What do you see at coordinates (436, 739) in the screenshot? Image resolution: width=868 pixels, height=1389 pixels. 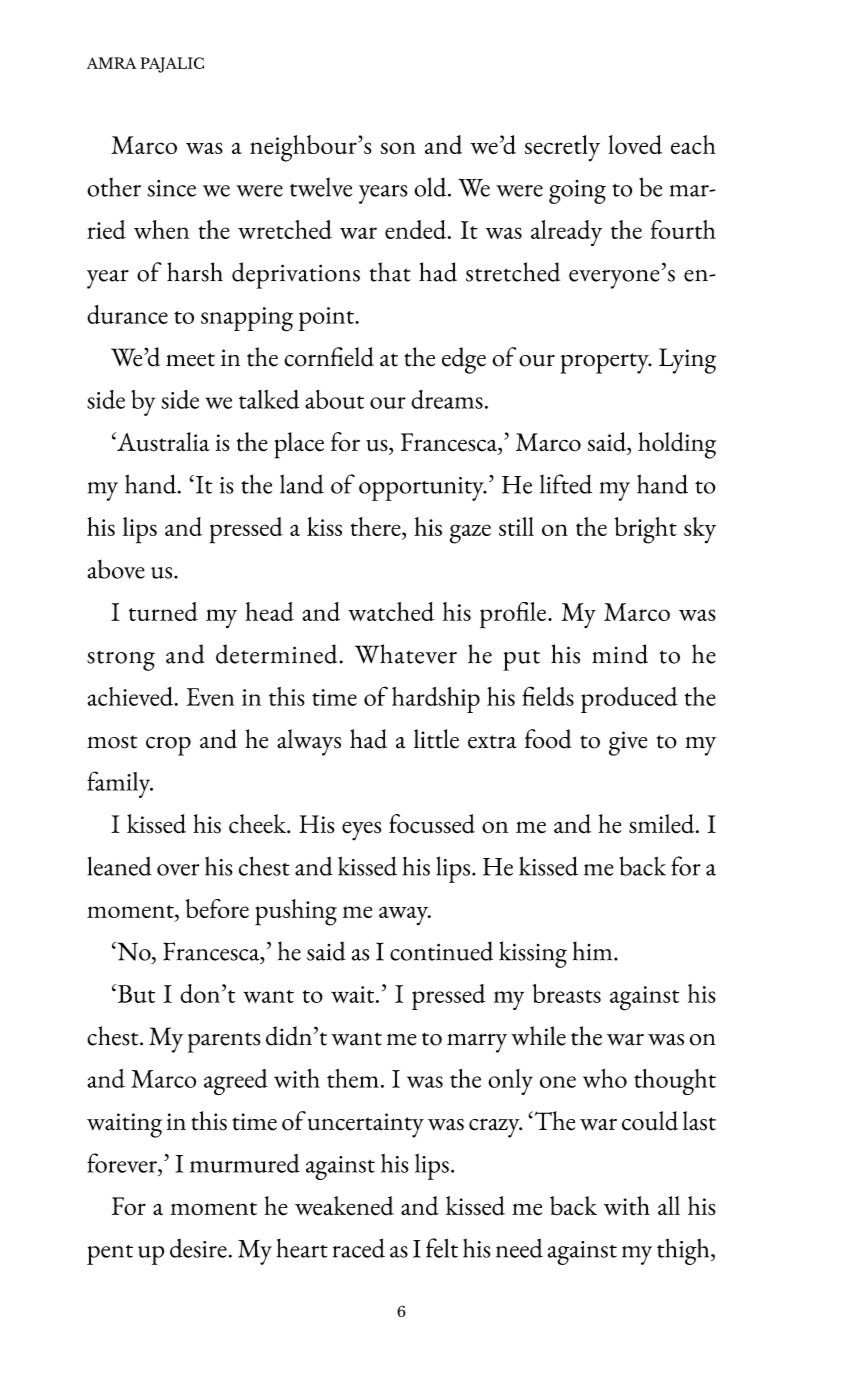 I see `little` at bounding box center [436, 739].
